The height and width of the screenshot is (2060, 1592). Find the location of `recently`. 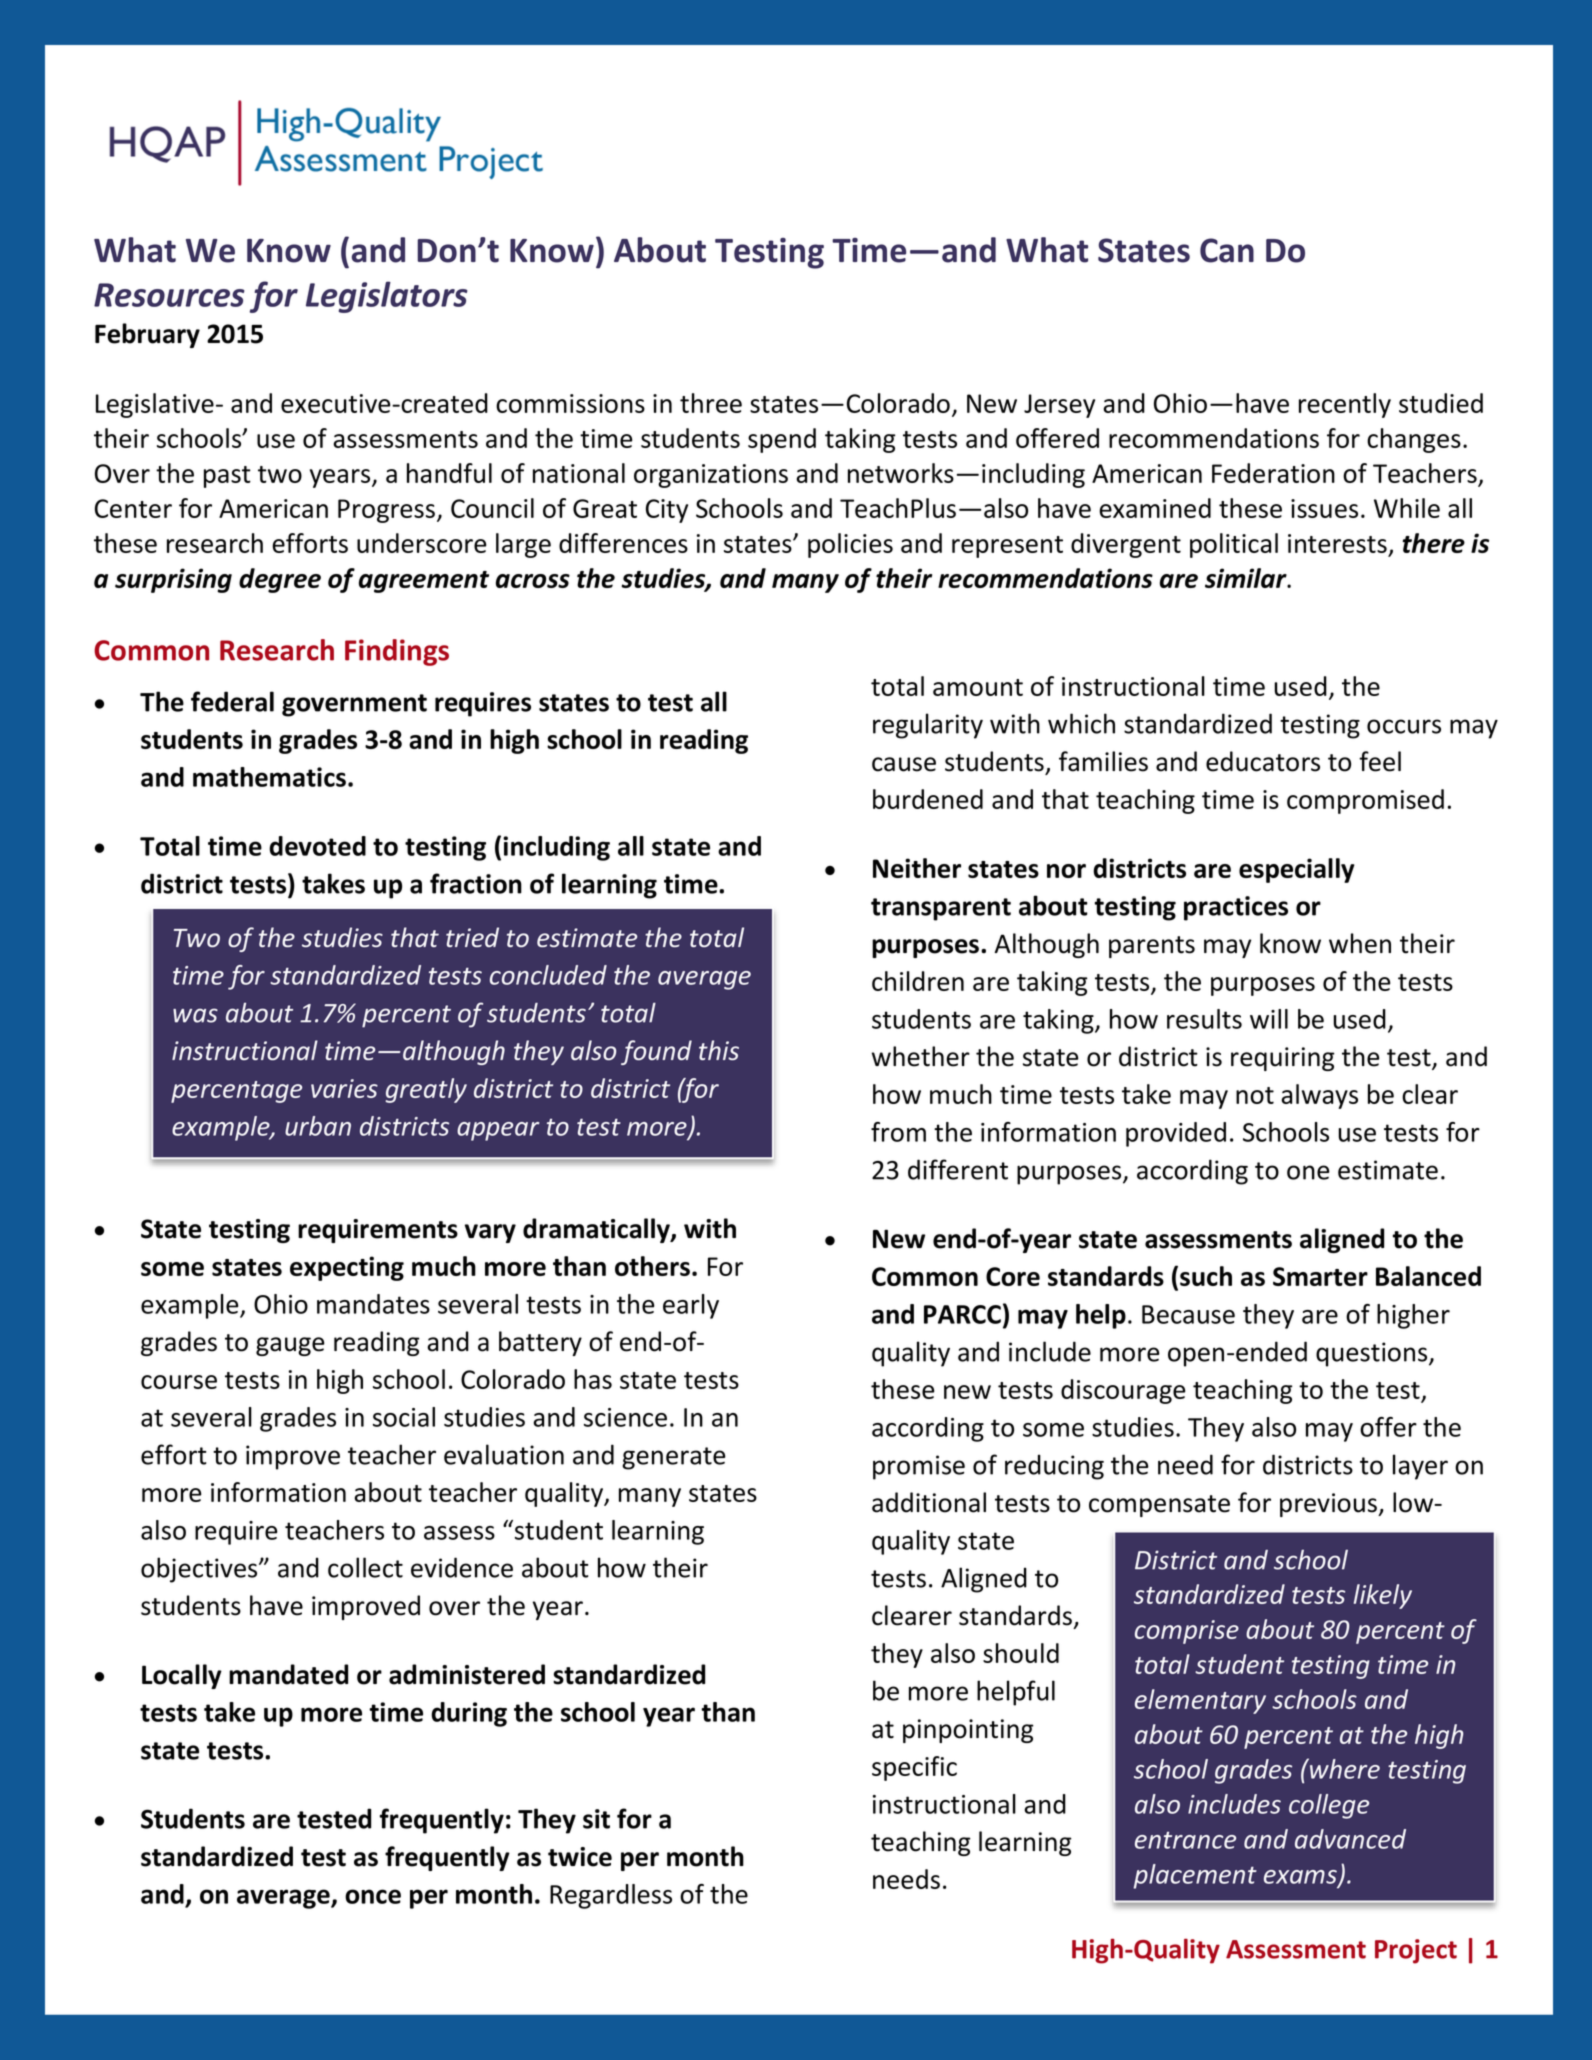

recently is located at coordinates (1345, 405).
